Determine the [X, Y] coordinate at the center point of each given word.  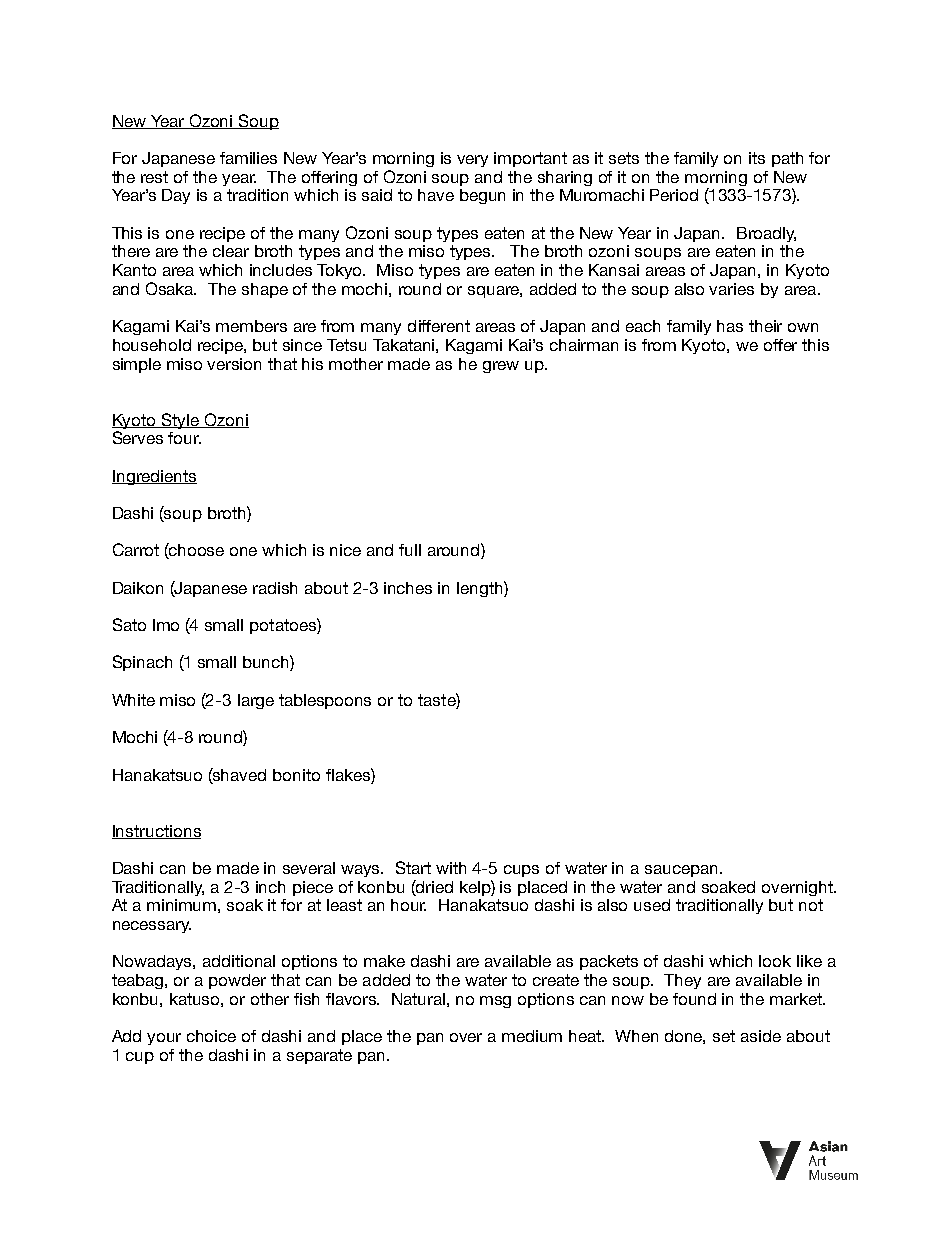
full [410, 550]
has [730, 326]
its [757, 158]
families [248, 158]
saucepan [681, 871]
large [256, 701]
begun [482, 196]
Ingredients [154, 477]
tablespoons [325, 701]
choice [211, 1036]
